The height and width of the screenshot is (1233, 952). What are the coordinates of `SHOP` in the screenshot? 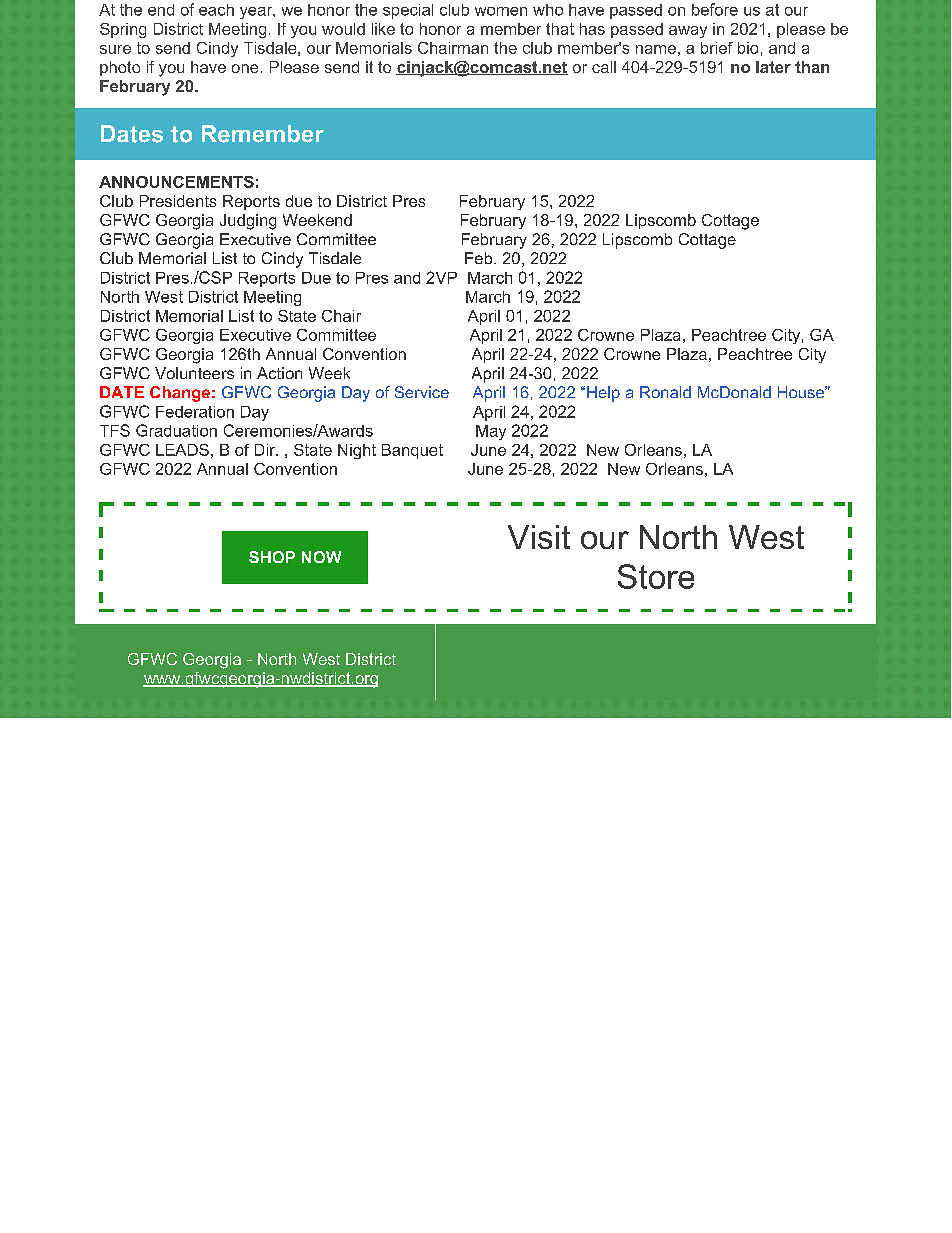 It's located at (272, 557).
